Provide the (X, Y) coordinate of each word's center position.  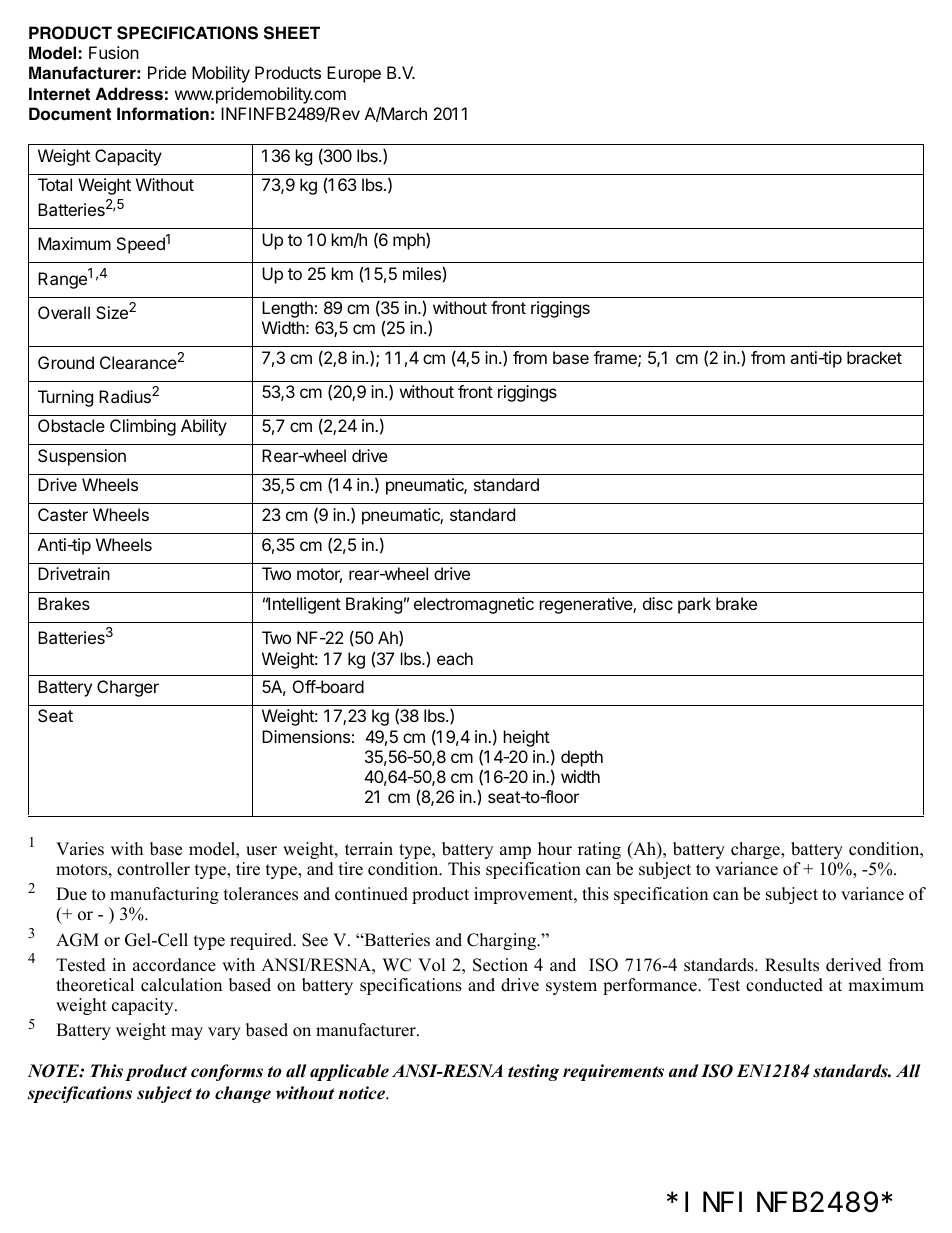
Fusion (114, 52)
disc (658, 603)
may (187, 1033)
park (694, 605)
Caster (63, 514)
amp (515, 852)
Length (287, 309)
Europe (354, 74)
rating (599, 850)
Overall (64, 312)
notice (362, 1093)
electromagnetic (474, 605)
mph (410, 241)
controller (153, 869)
